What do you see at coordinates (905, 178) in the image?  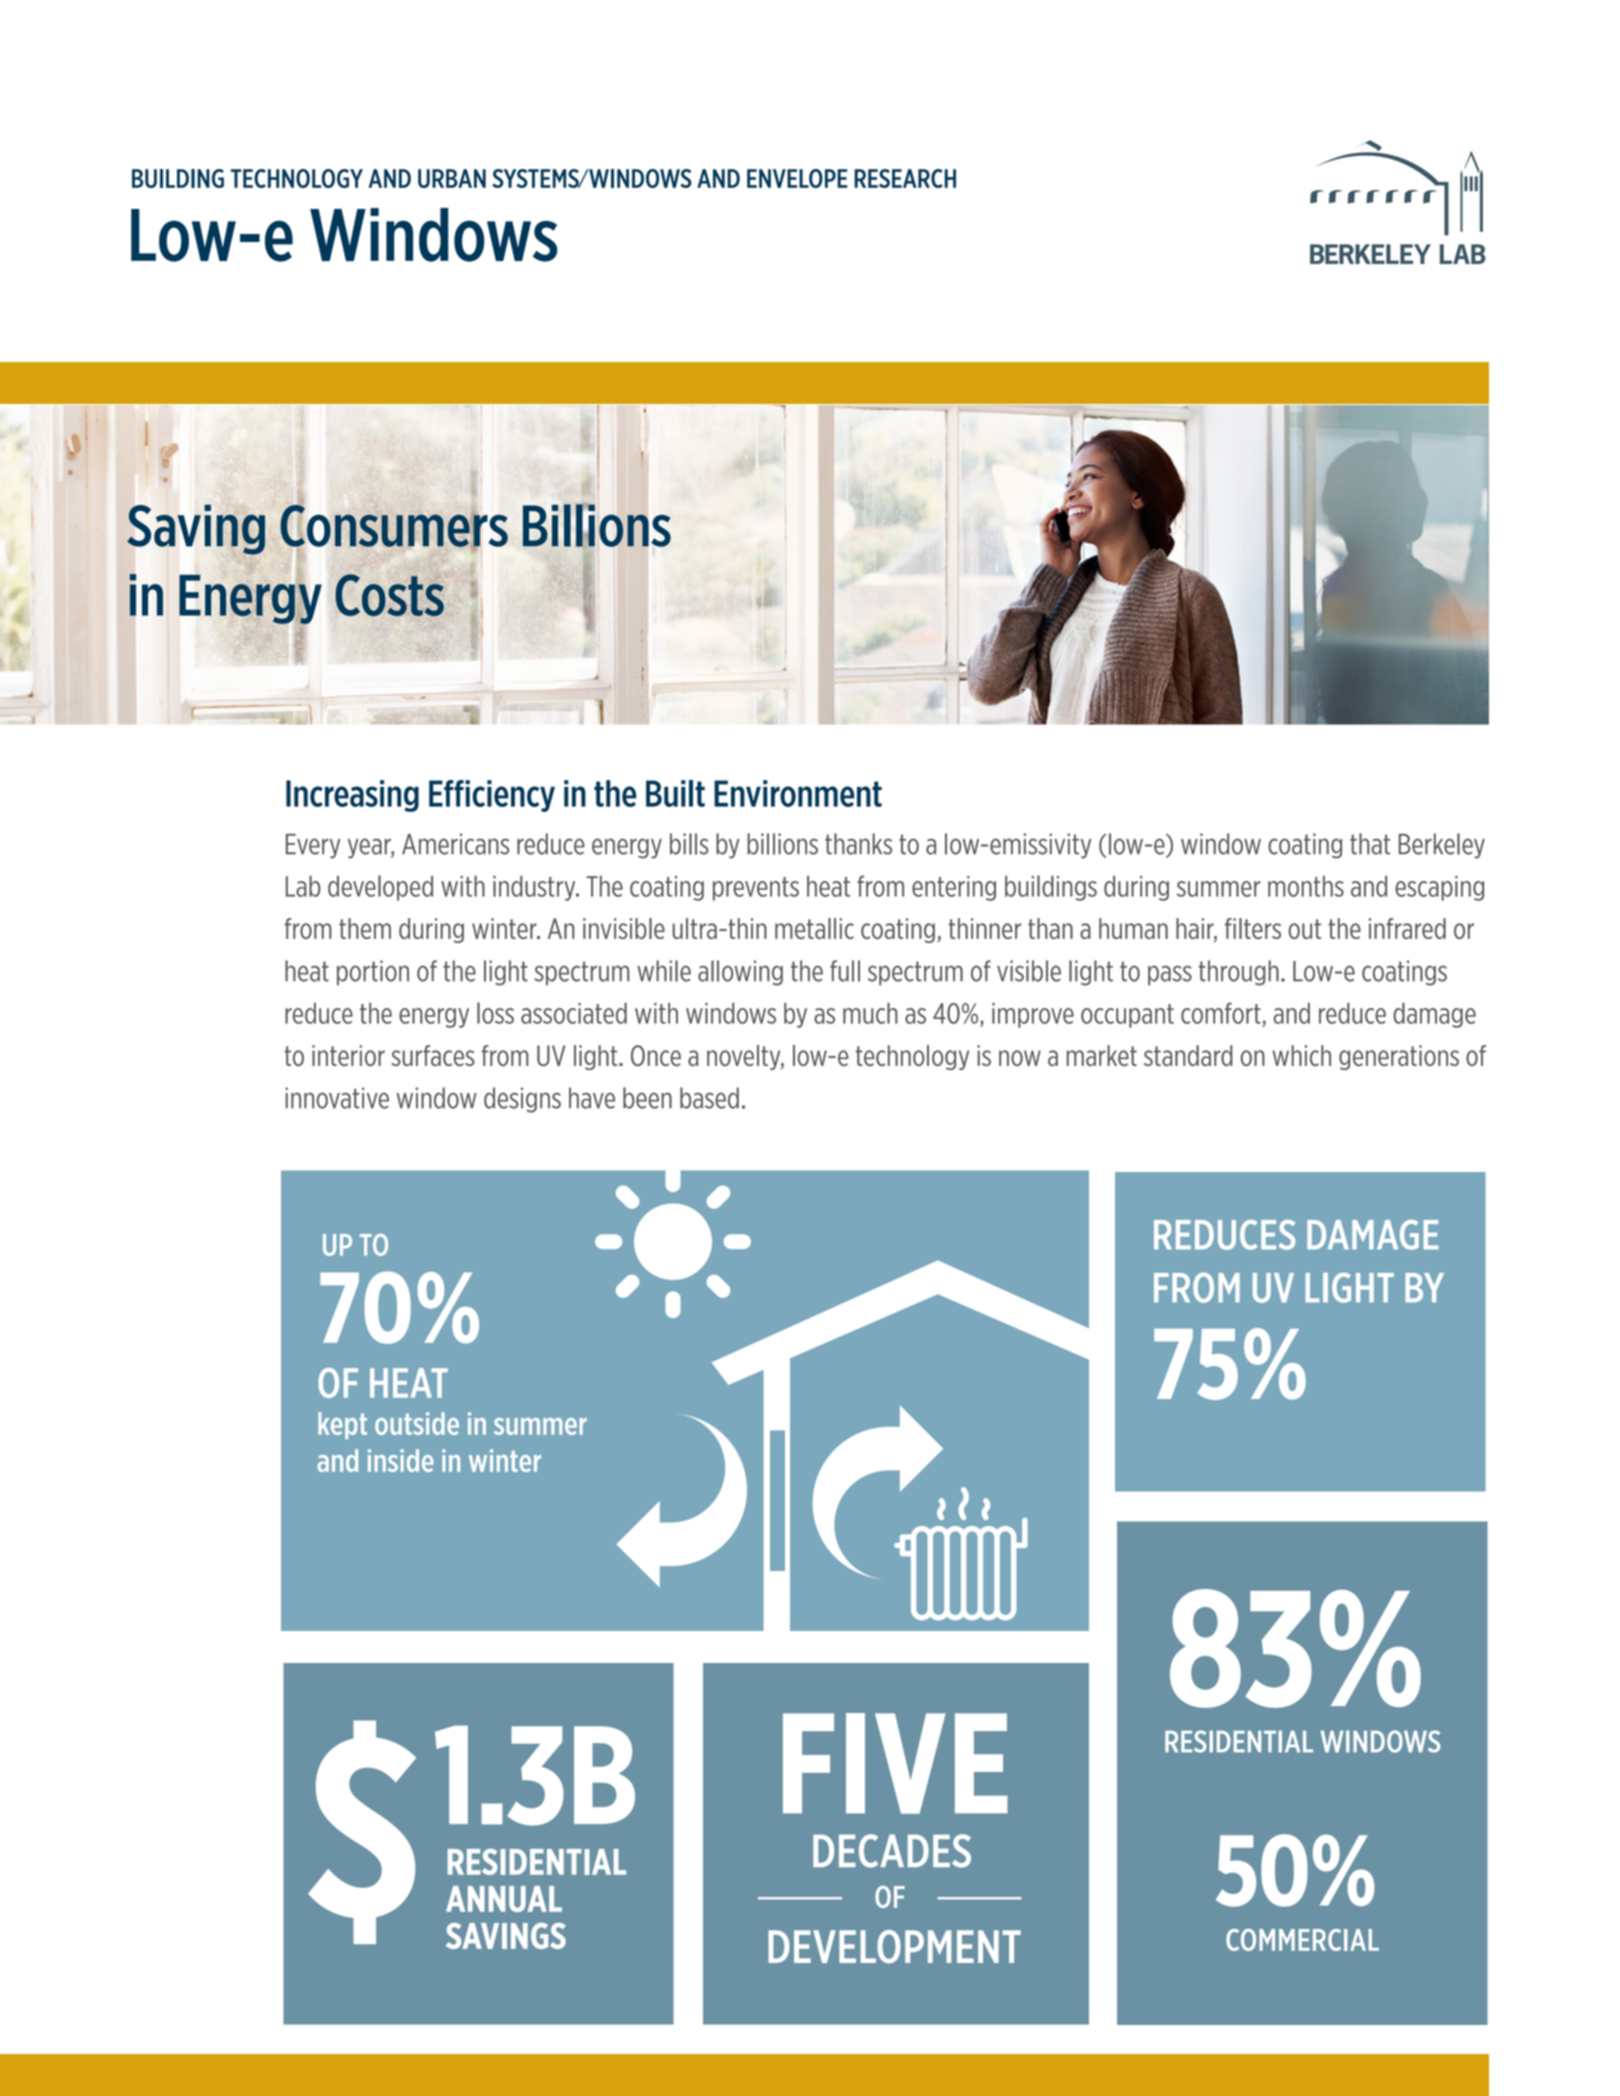 I see `RESEARCH` at bounding box center [905, 178].
